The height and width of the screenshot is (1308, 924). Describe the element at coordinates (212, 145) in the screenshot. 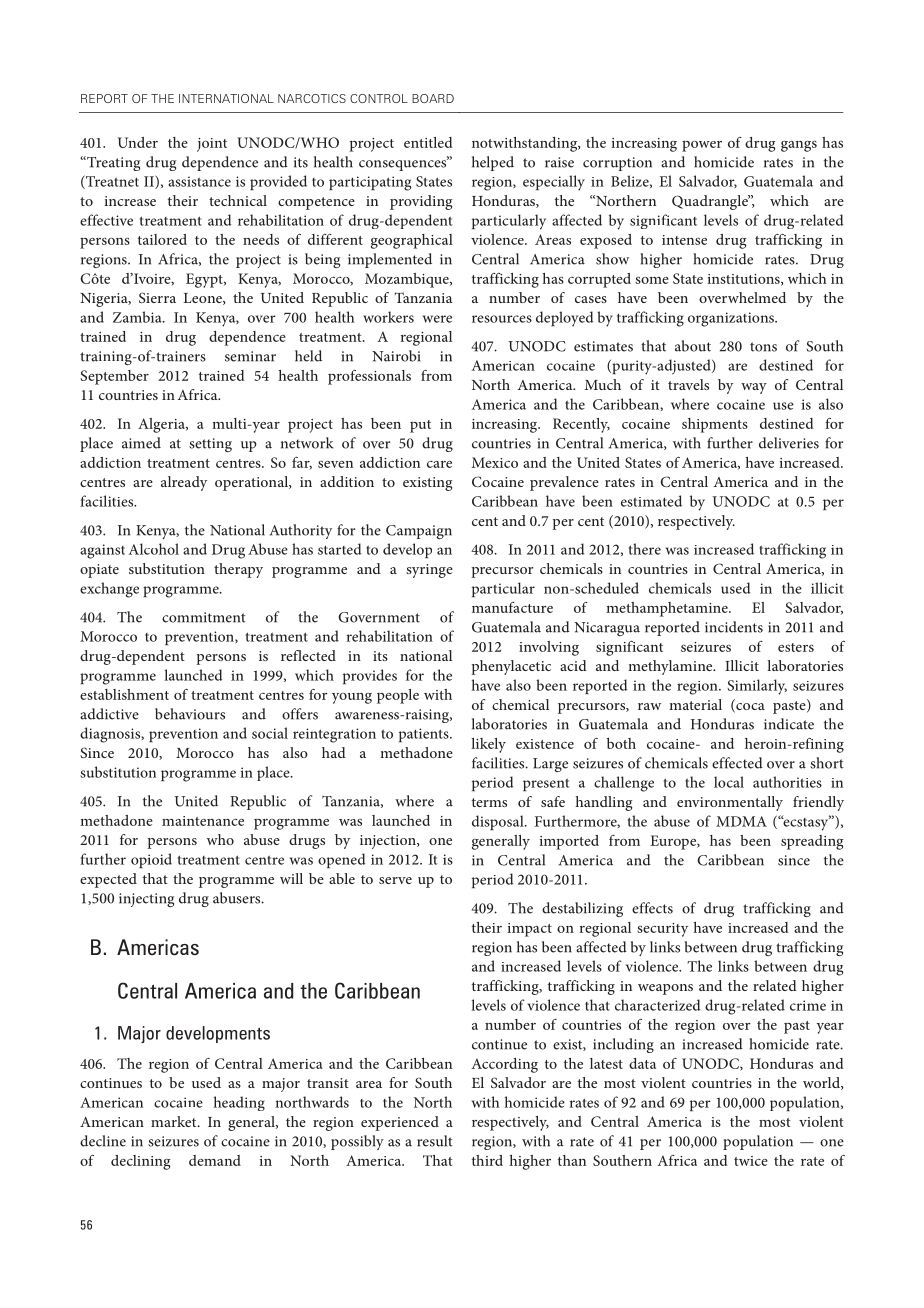

I see `joint` at that location.
